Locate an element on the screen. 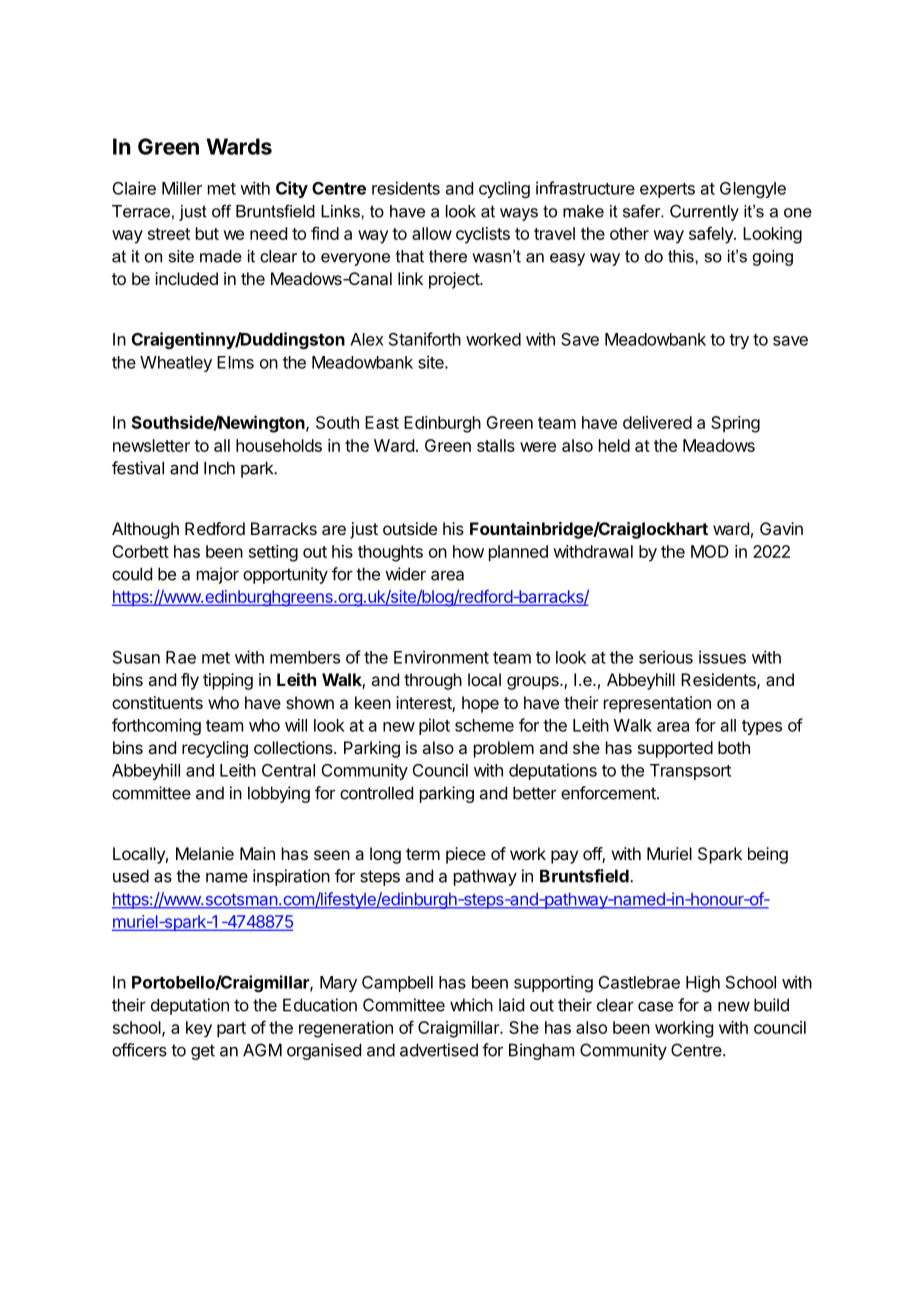 The image size is (924, 1308). Currently is located at coordinates (704, 213).
